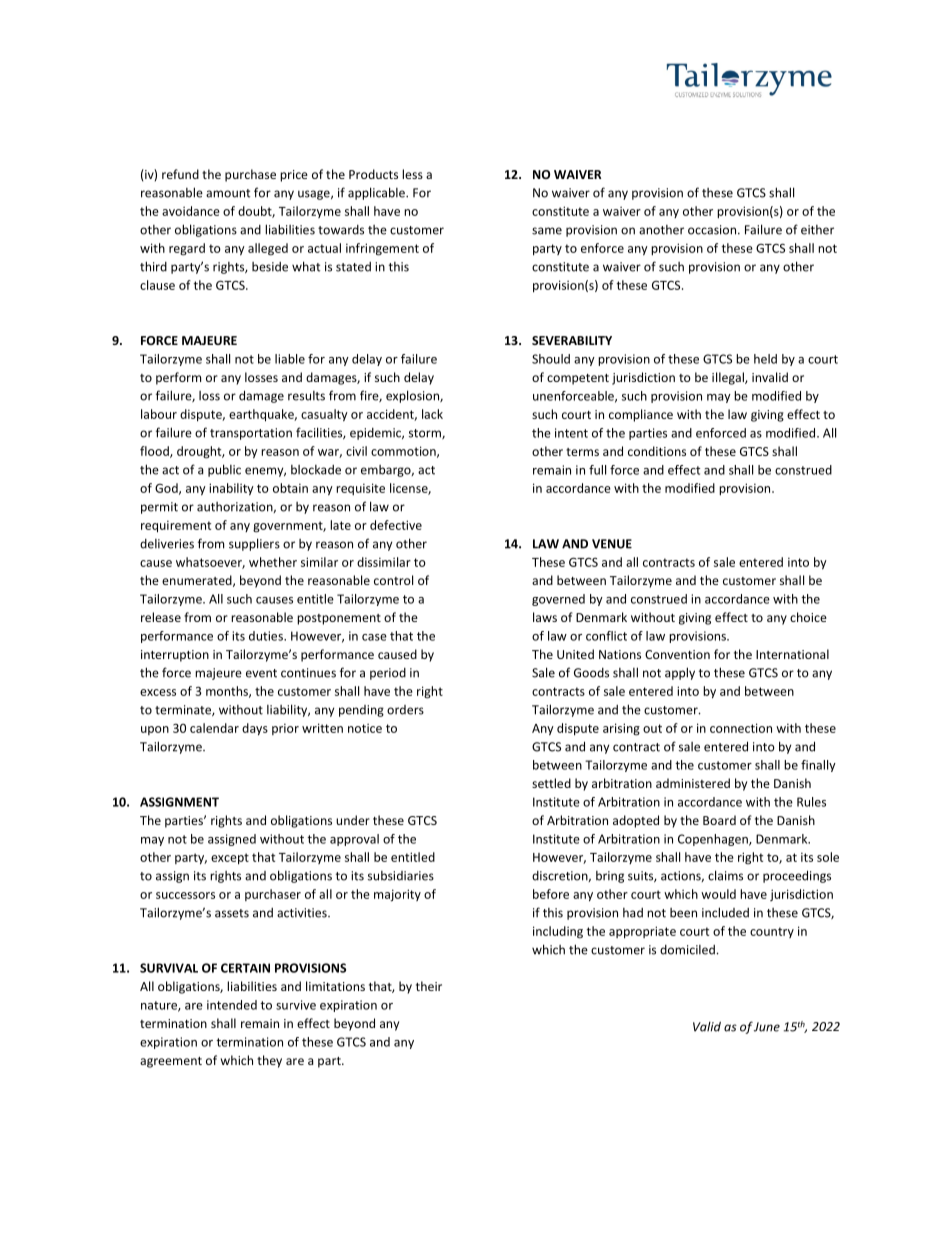 The width and height of the screenshot is (952, 1233). Describe the element at coordinates (547, 231) in the screenshot. I see `same` at that location.
